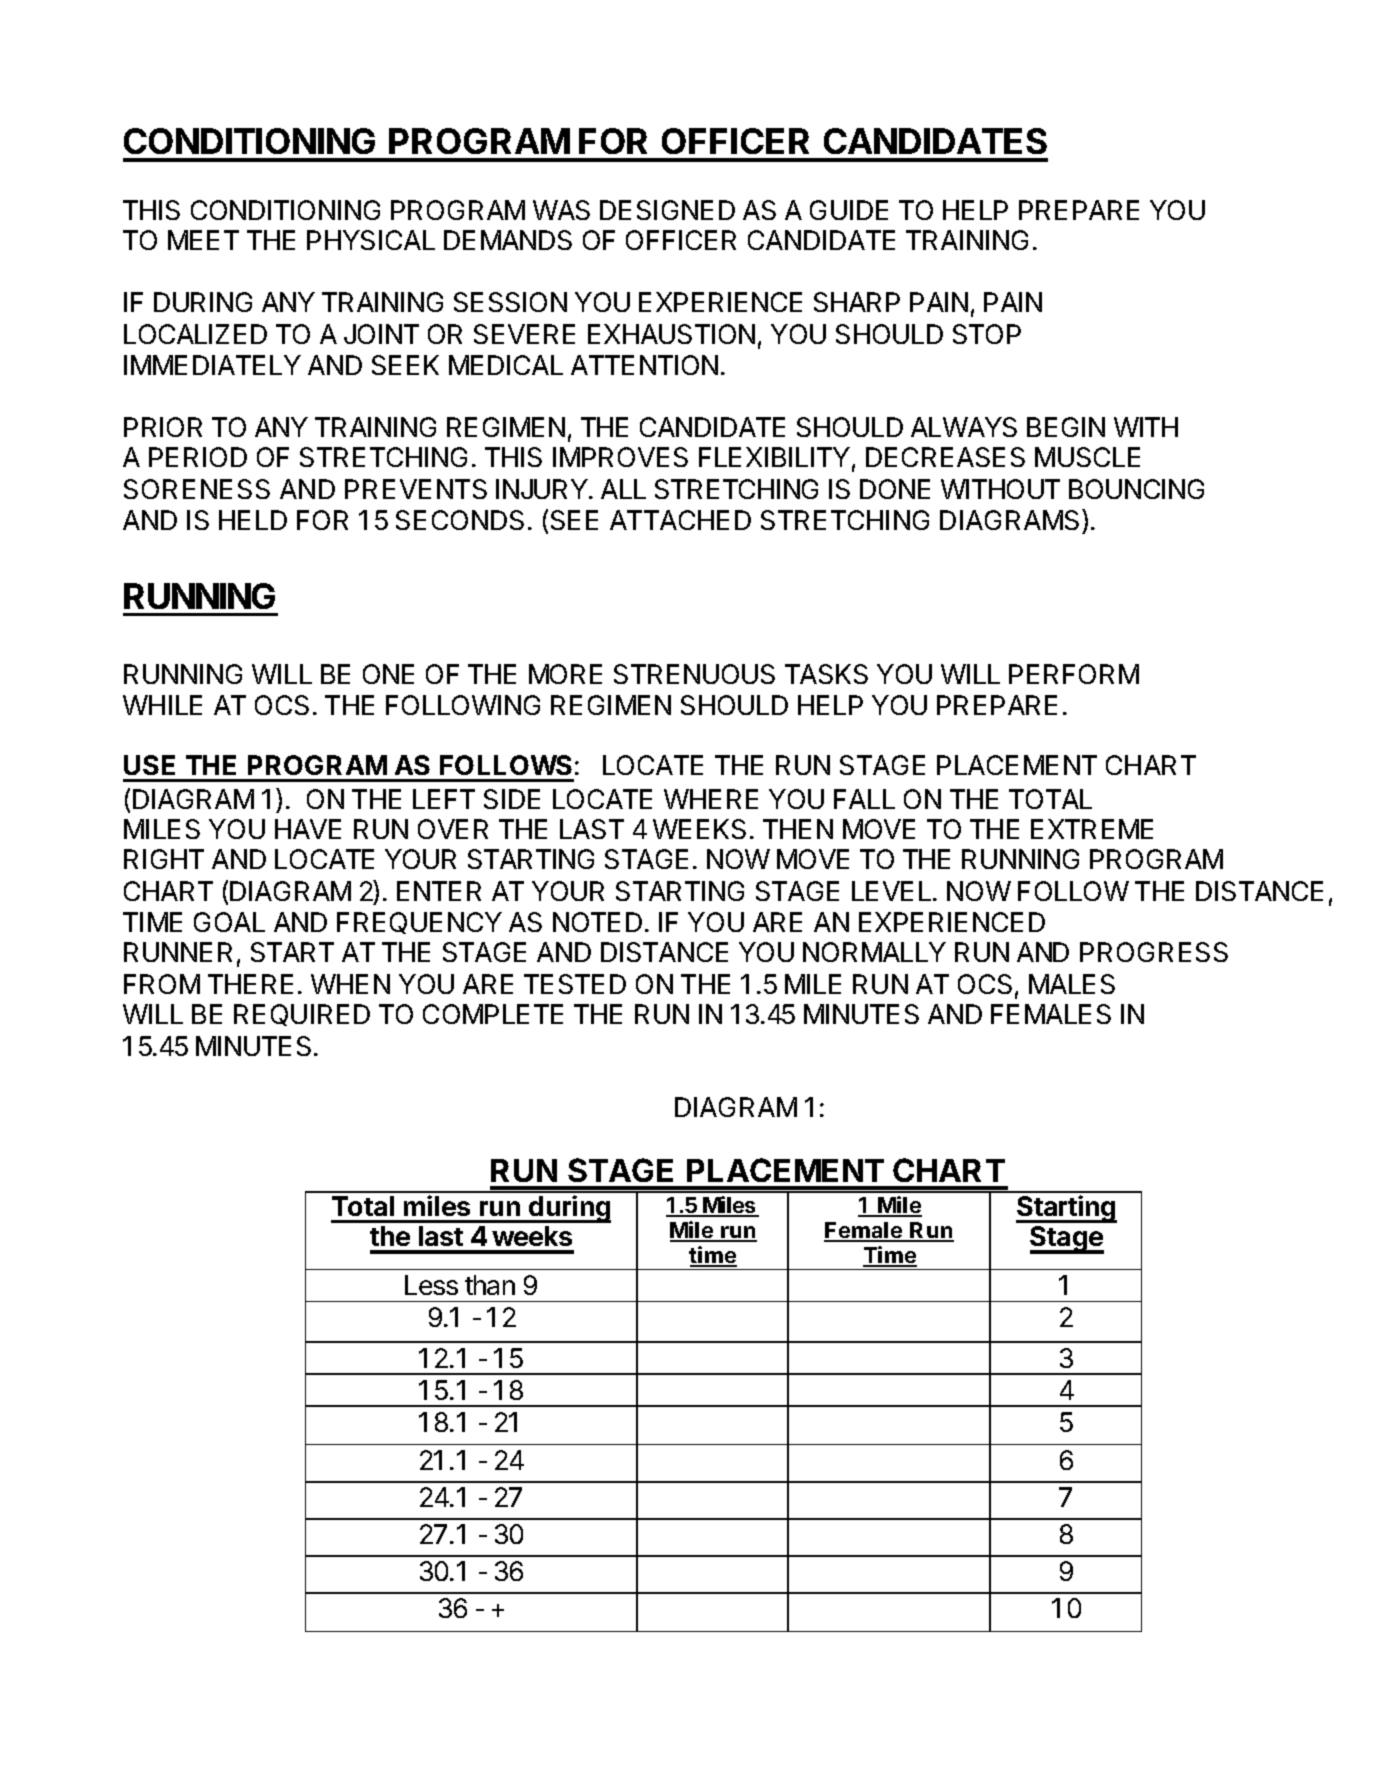 The image size is (1373, 1777). Describe the element at coordinates (667, 210) in the screenshot. I see `DESIGNED` at that location.
